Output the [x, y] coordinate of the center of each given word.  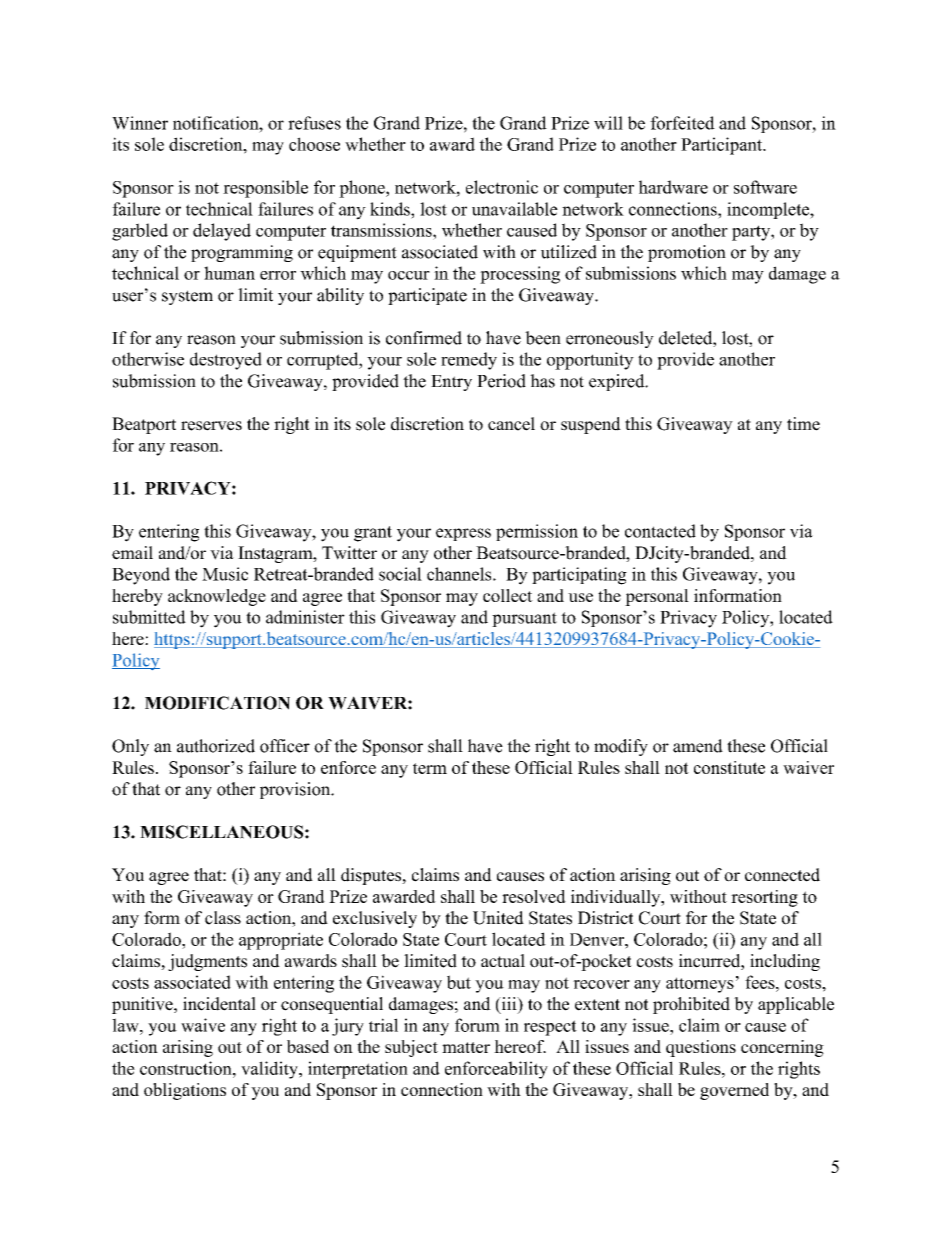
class [223, 918]
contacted [660, 531]
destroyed [226, 361]
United [498, 918]
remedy [469, 361]
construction [187, 1068]
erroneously [610, 339]
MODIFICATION [217, 703]
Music [225, 574]
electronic [502, 187]
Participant [723, 146]
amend [698, 746]
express [463, 534]
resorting [764, 898]
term [430, 768]
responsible [265, 189]
